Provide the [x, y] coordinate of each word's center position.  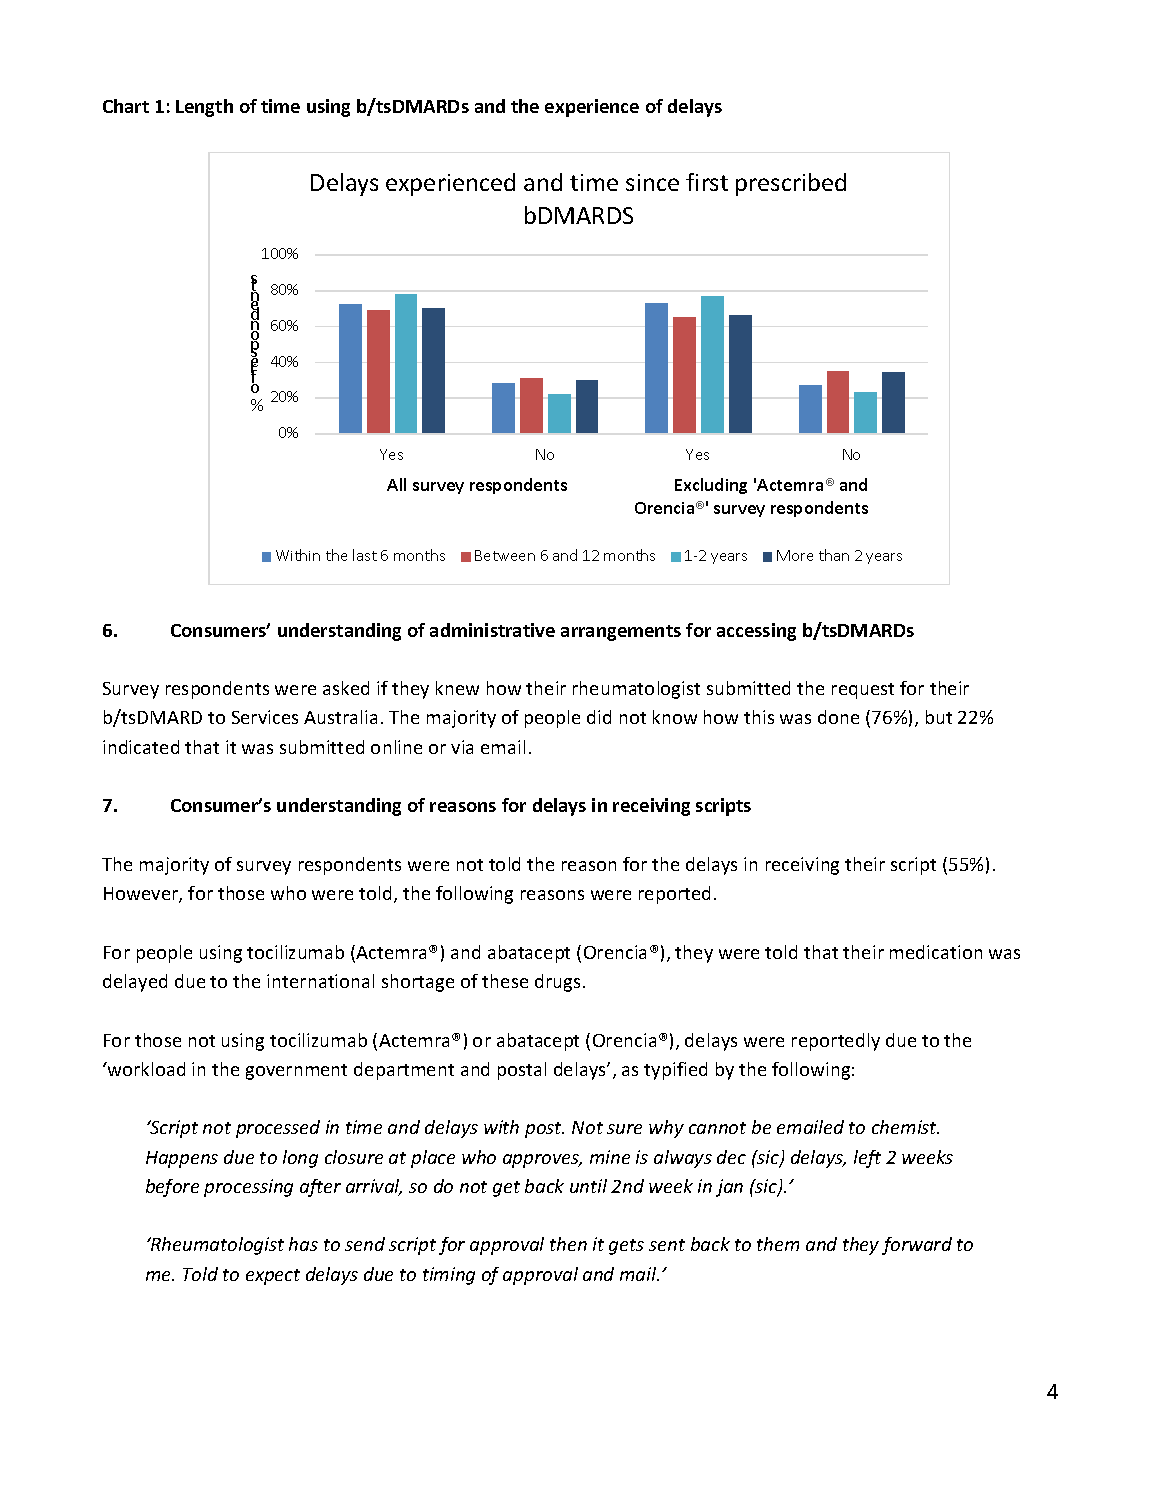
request [863, 691]
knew [457, 688]
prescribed [791, 184]
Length [204, 108]
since [652, 182]
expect [273, 1277]
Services [265, 717]
